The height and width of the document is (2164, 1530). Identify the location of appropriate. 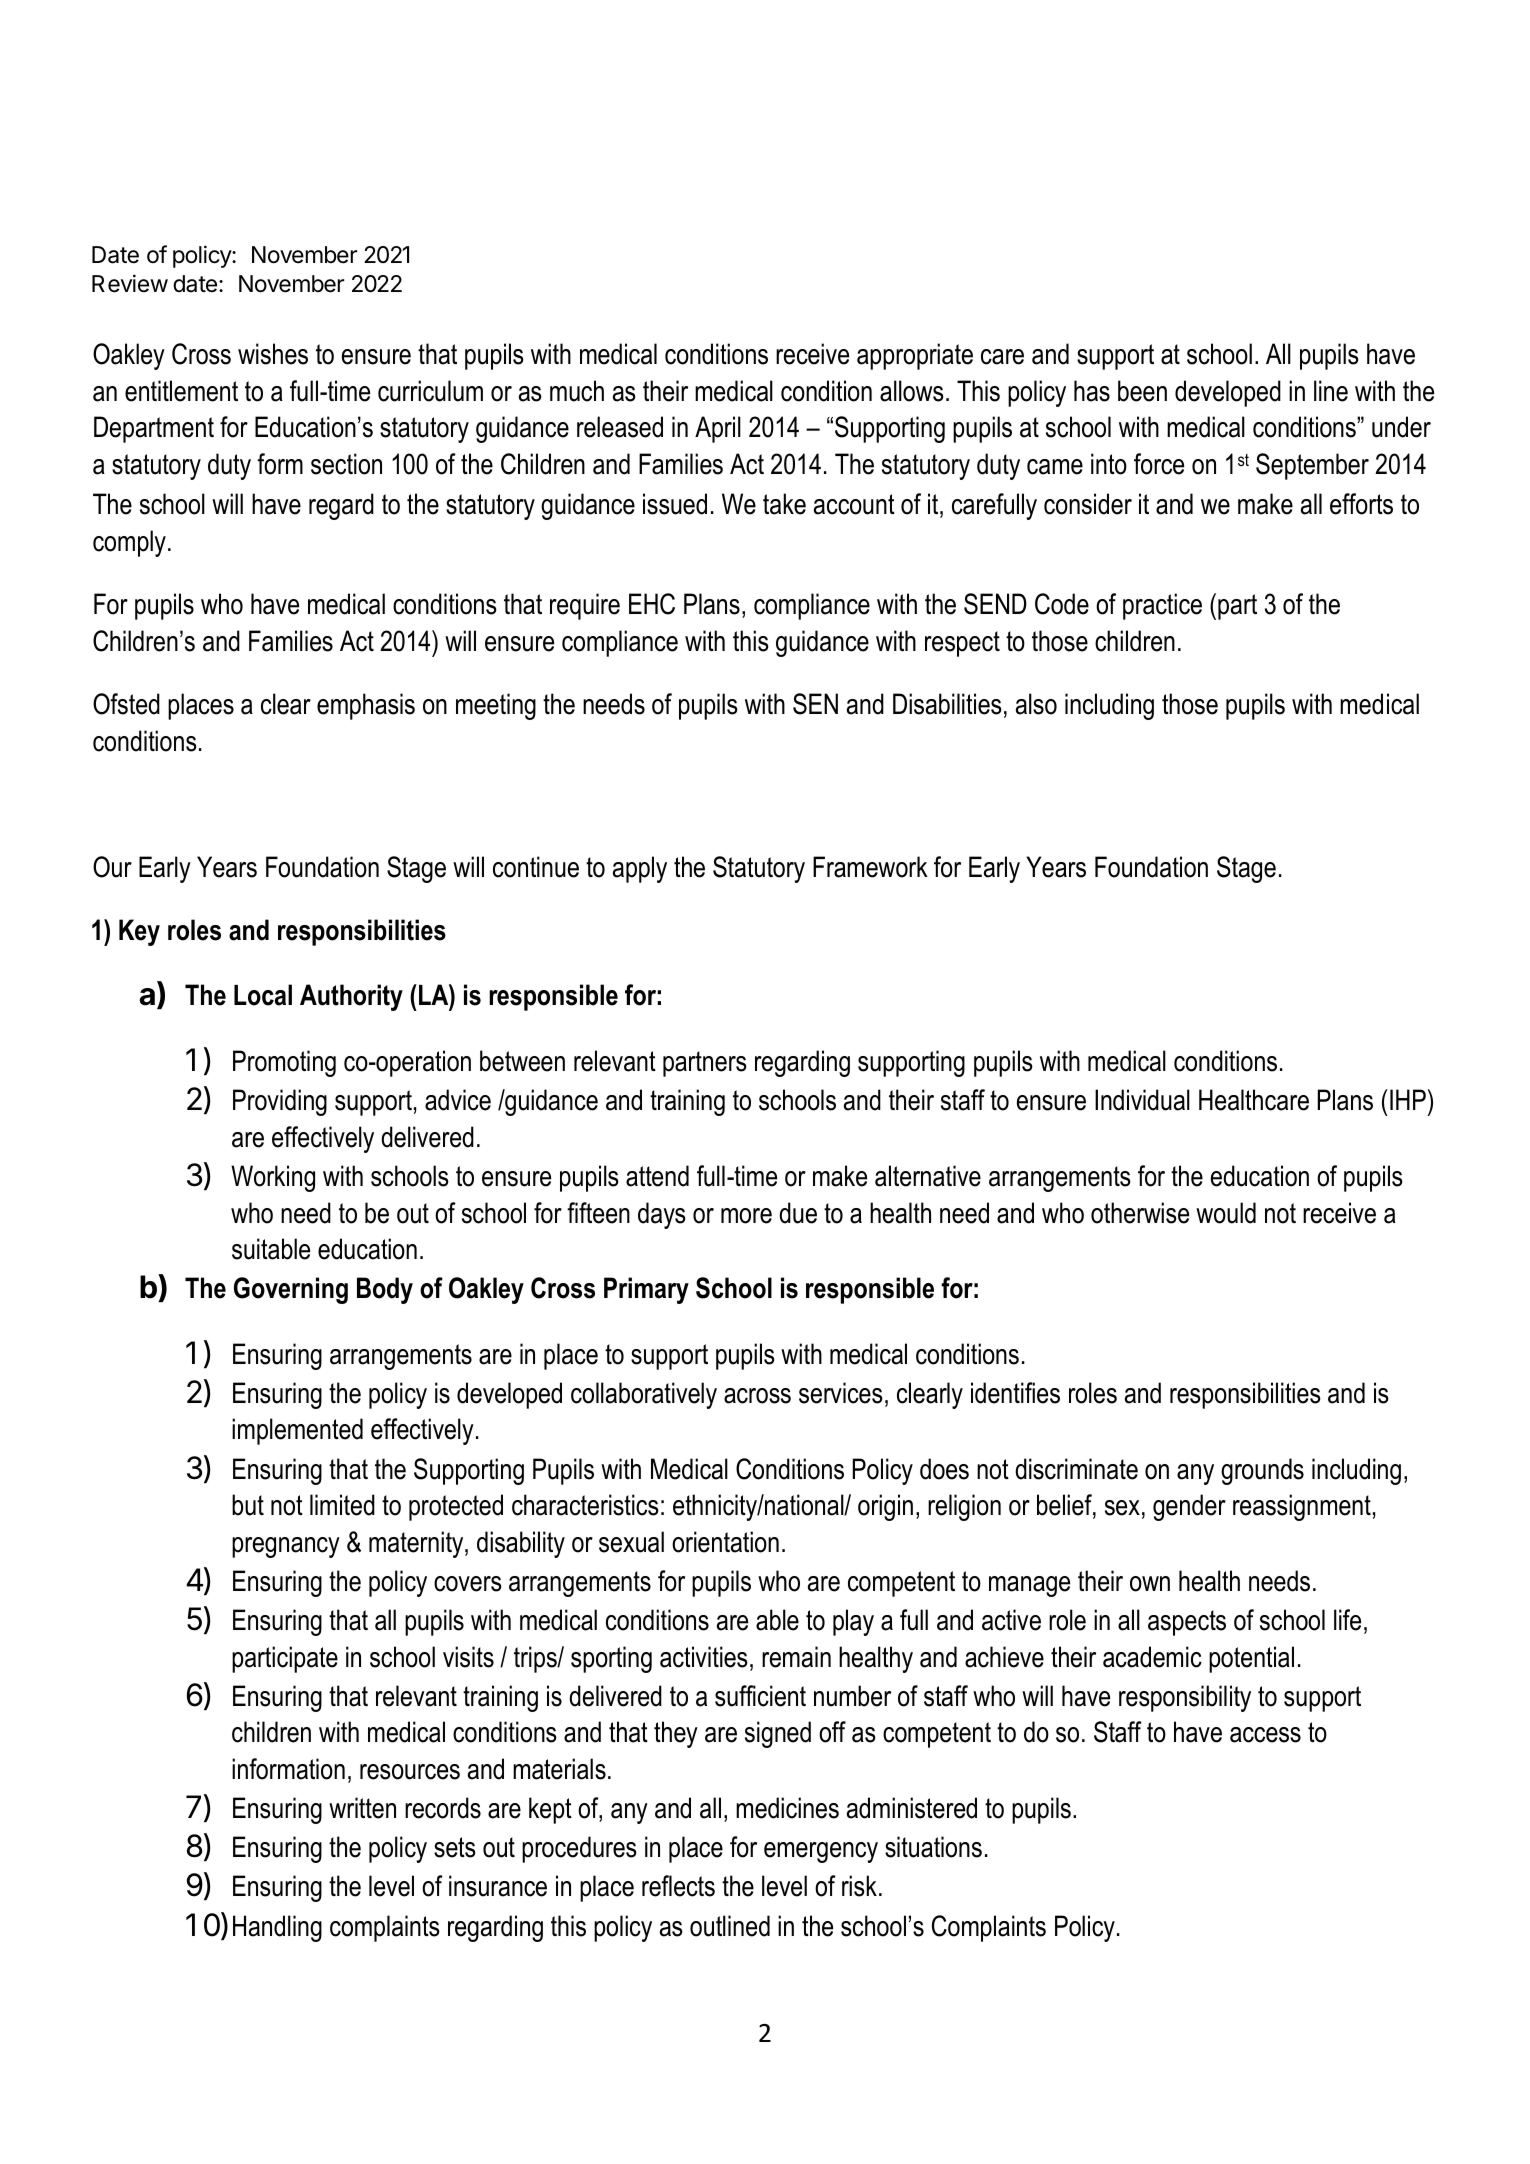
(915, 356).
